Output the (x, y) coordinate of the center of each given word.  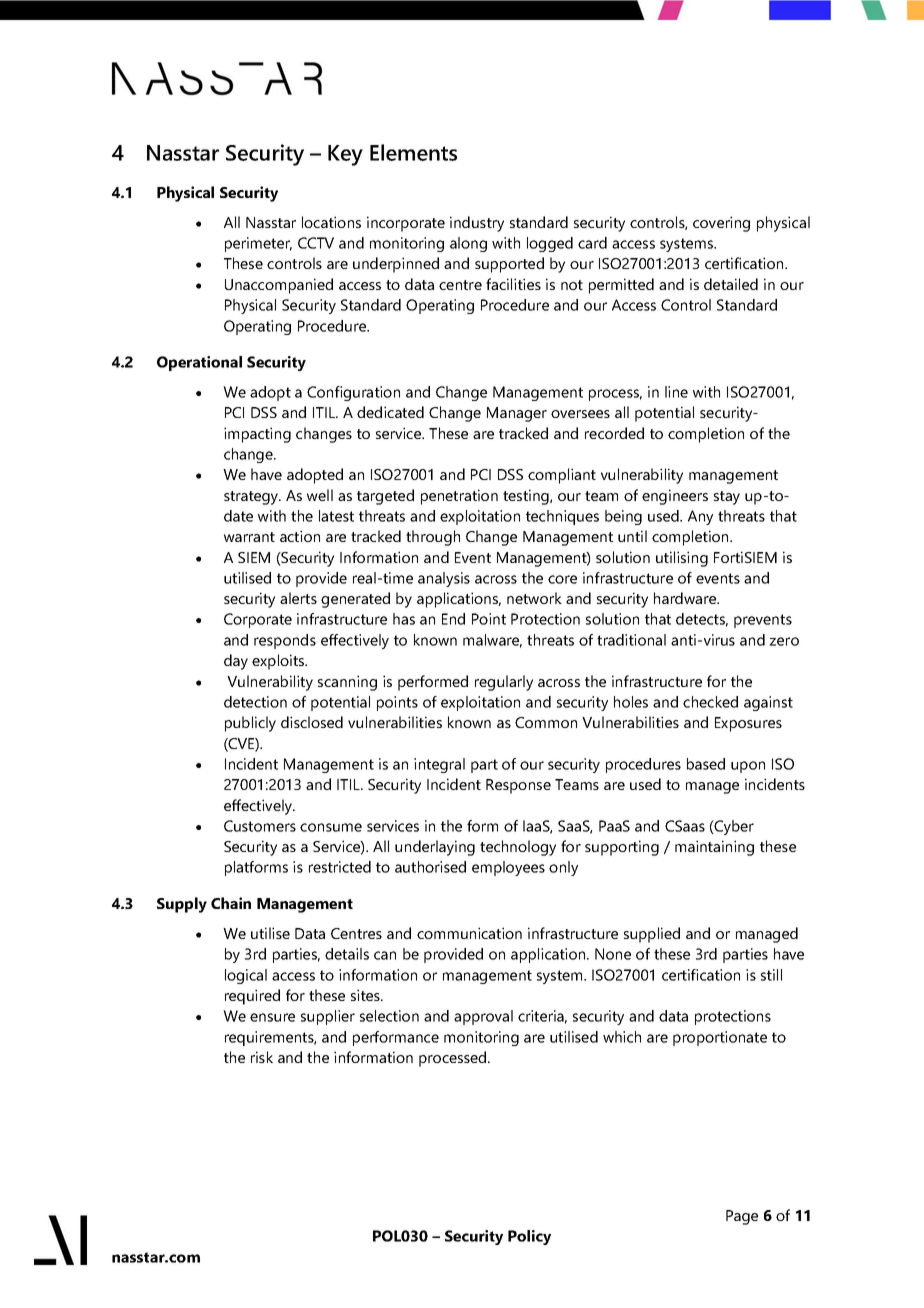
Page (742, 1217)
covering (721, 224)
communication (469, 933)
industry (477, 224)
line (676, 392)
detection (255, 702)
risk (262, 1057)
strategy (252, 498)
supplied (652, 935)
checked (710, 702)
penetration (459, 497)
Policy (529, 1237)
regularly (504, 683)
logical (246, 976)
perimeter (258, 244)
